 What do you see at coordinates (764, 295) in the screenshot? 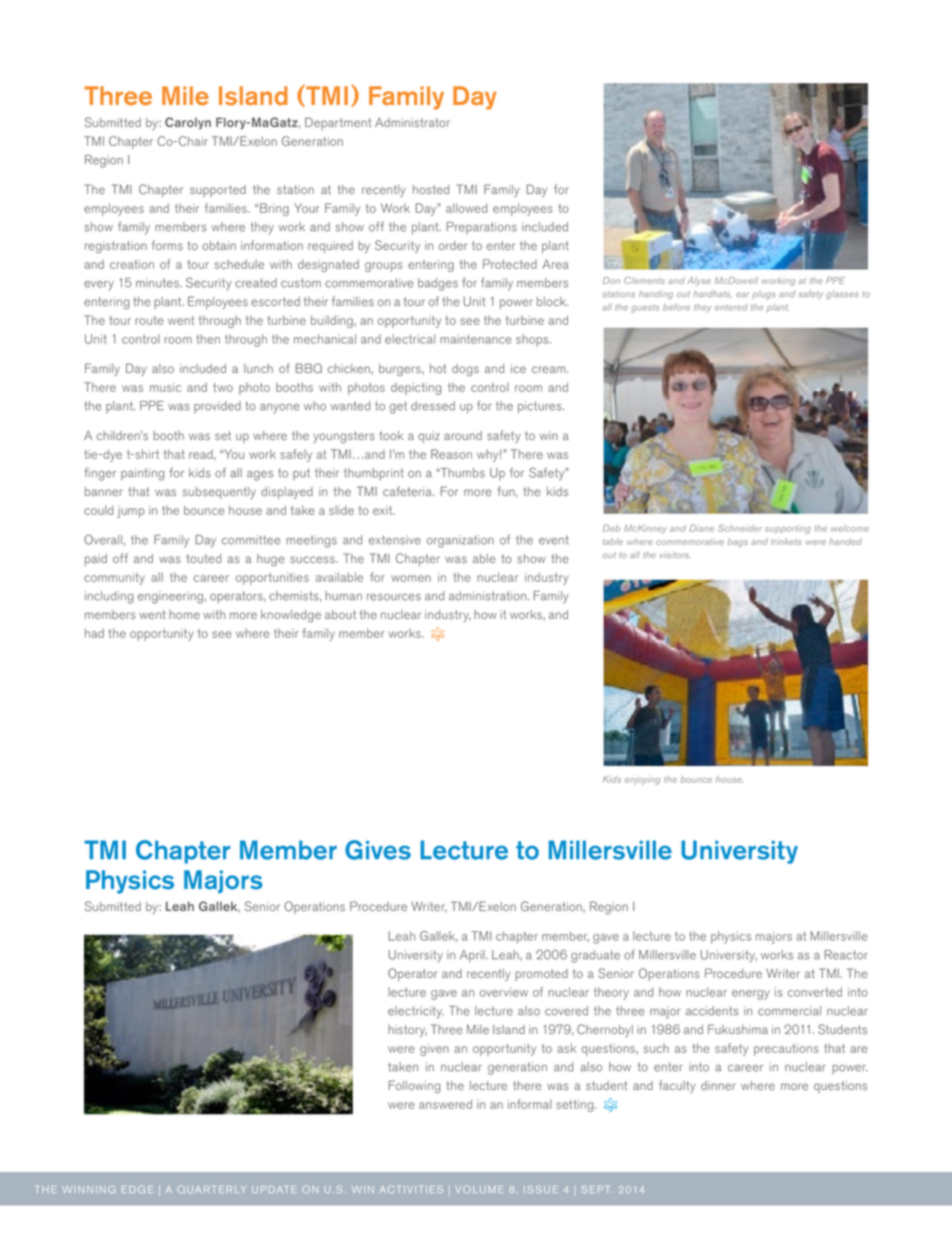
I see `plugs` at bounding box center [764, 295].
